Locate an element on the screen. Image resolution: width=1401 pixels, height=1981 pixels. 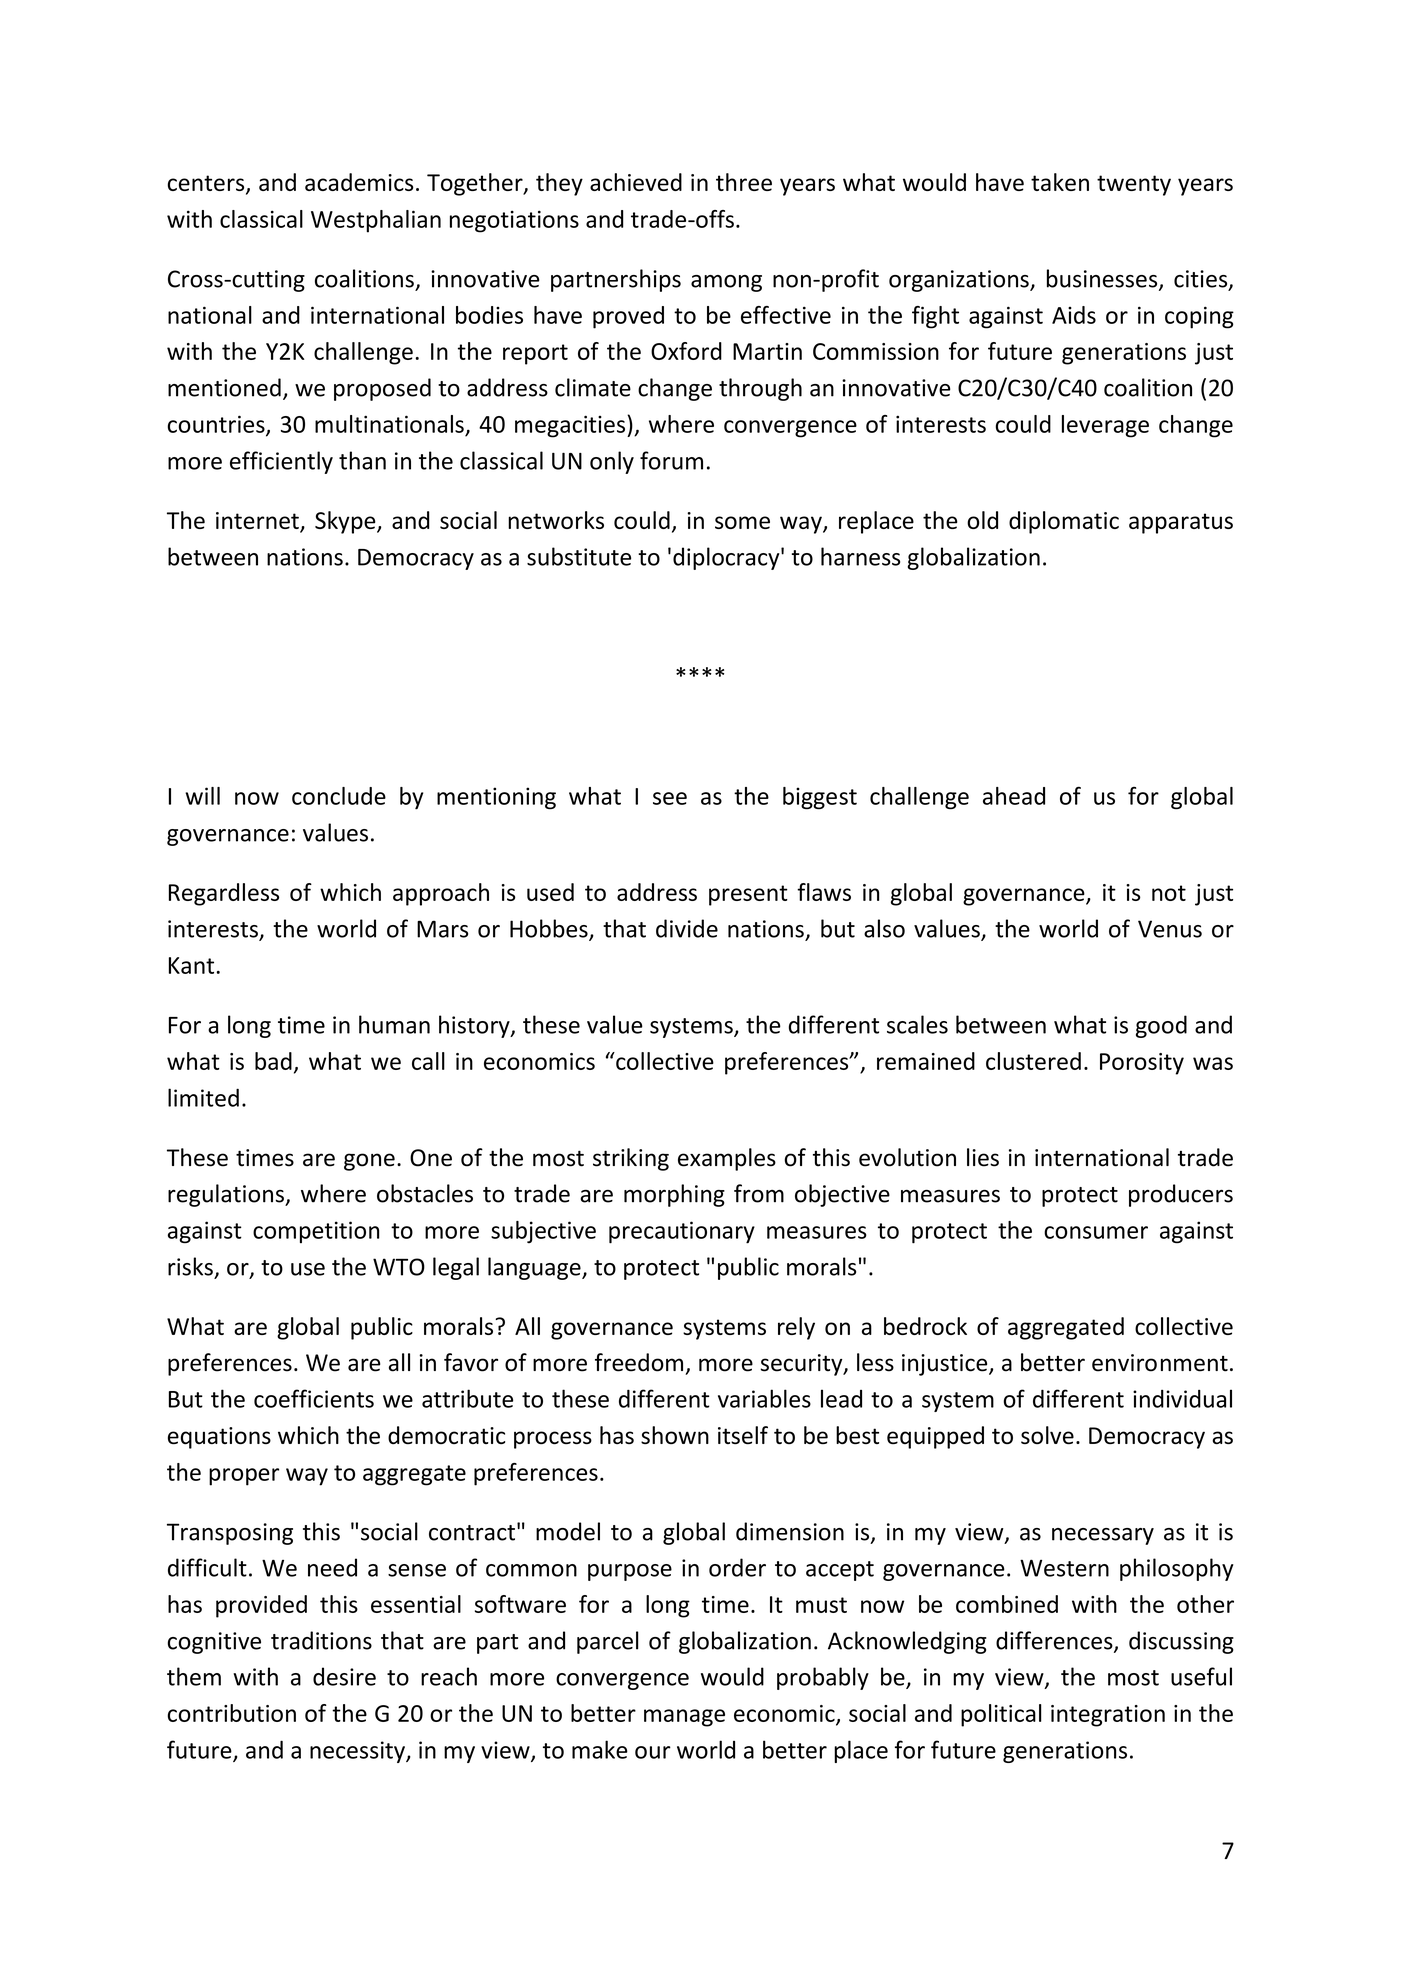
businesses is located at coordinates (1103, 279).
